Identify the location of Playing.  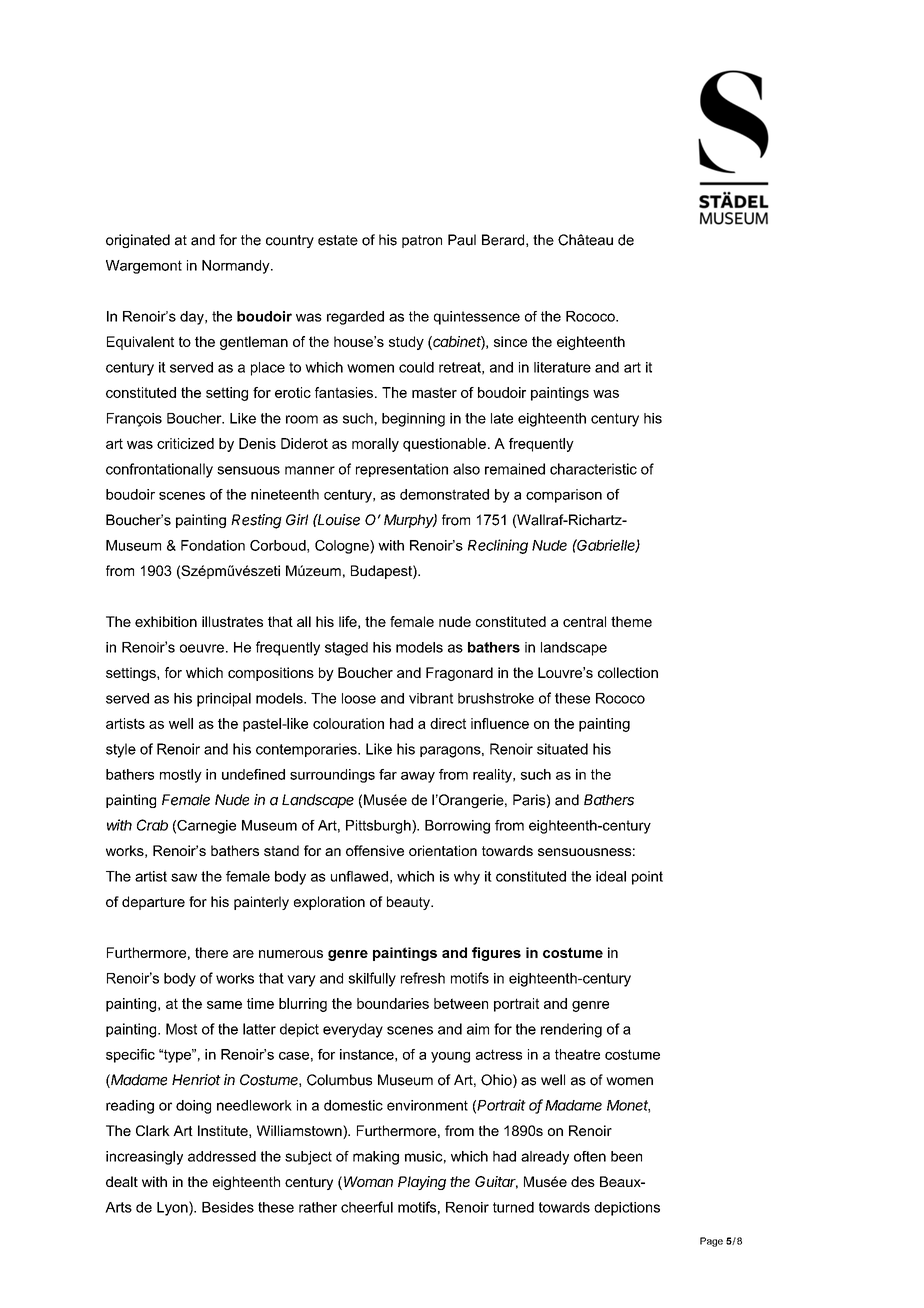
(422, 1183).
